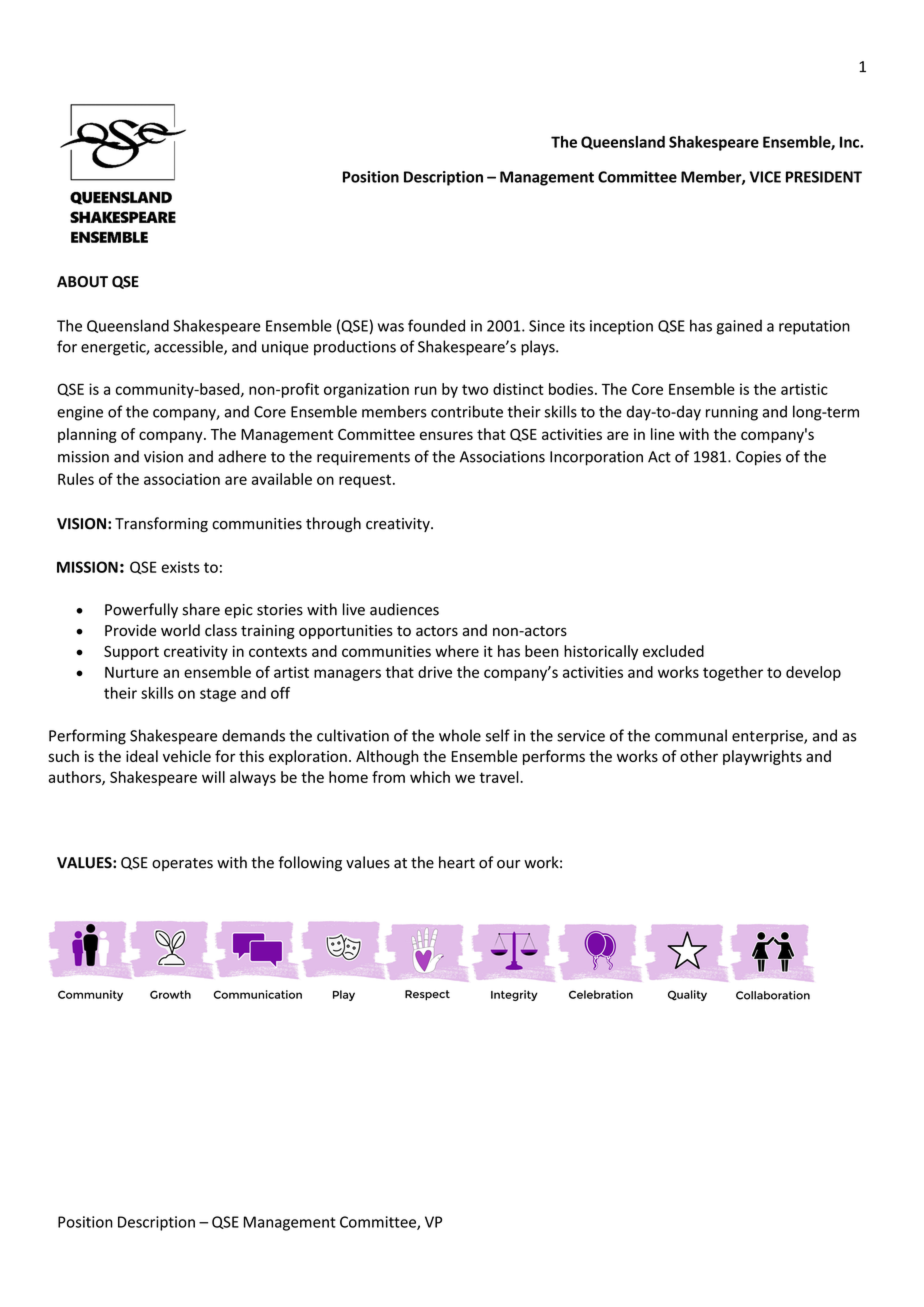 The image size is (924, 1307). What do you see at coordinates (161, 524) in the page?
I see `Transforming` at bounding box center [161, 524].
